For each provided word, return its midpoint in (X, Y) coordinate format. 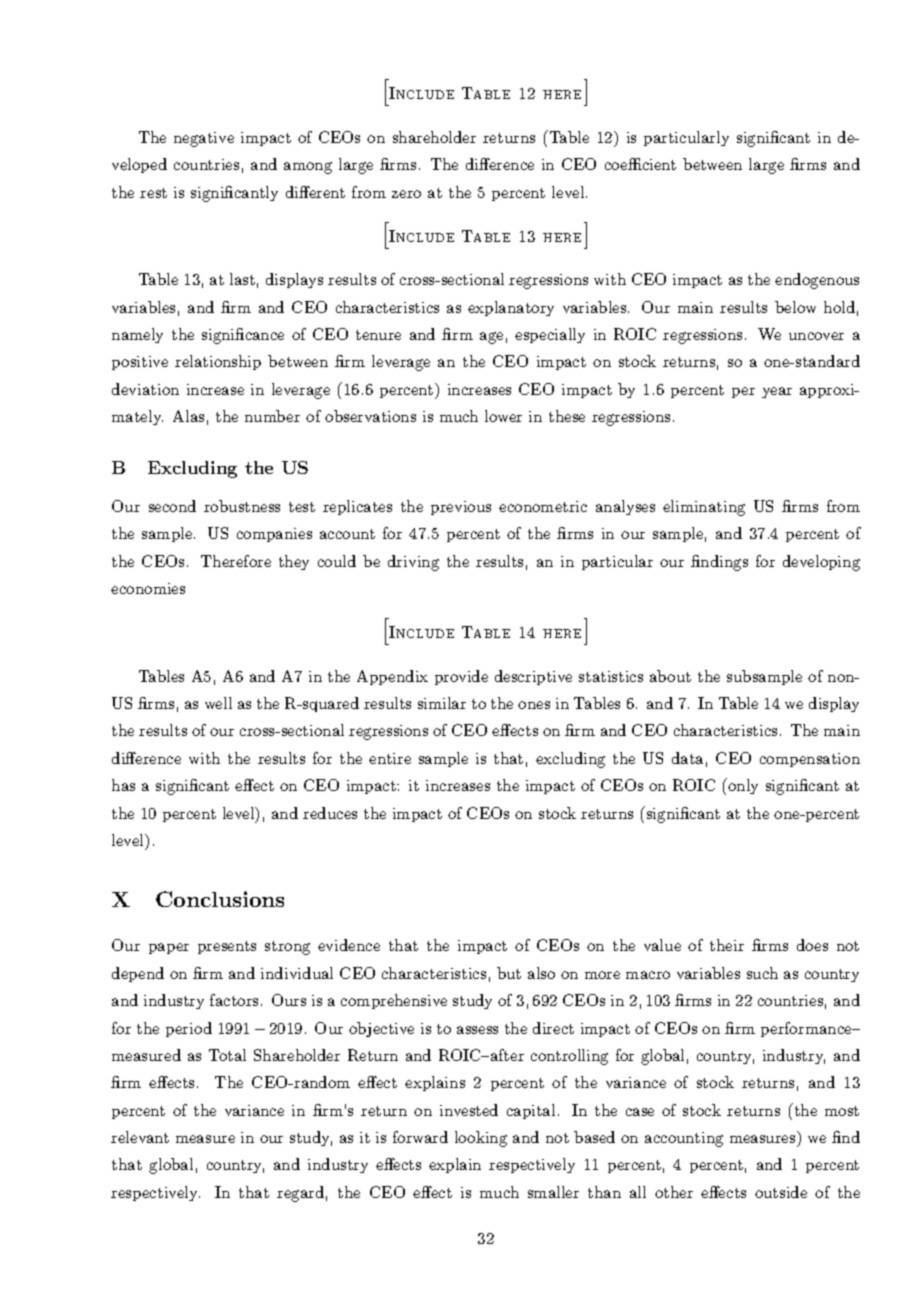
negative (204, 139)
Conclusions (220, 899)
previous (461, 508)
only (742, 786)
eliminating (704, 508)
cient (658, 164)
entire (390, 758)
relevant (140, 1137)
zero (406, 194)
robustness (242, 506)
